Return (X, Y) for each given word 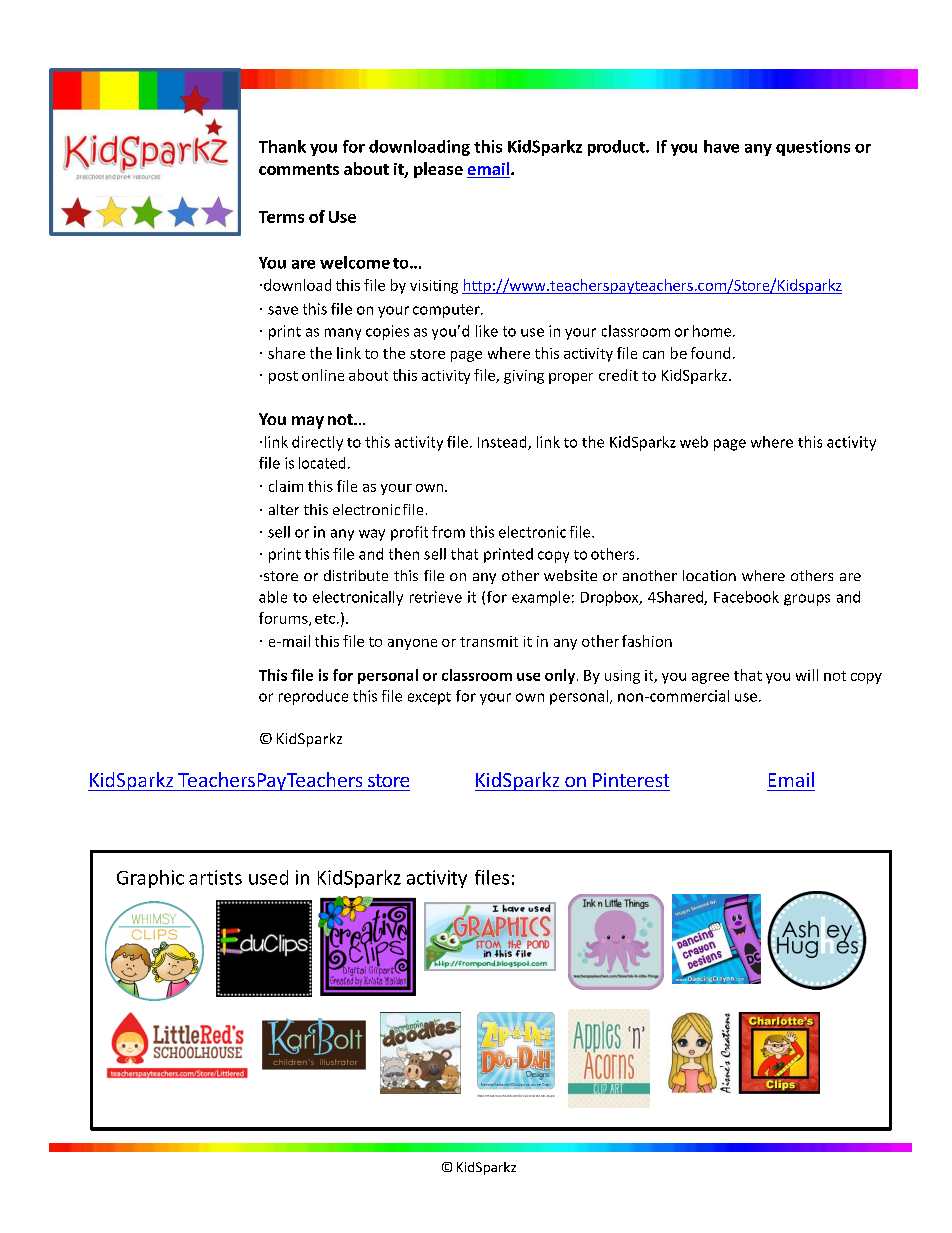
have (721, 146)
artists (215, 877)
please (438, 170)
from (448, 532)
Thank (282, 146)
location (709, 575)
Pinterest (631, 780)
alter (284, 509)
